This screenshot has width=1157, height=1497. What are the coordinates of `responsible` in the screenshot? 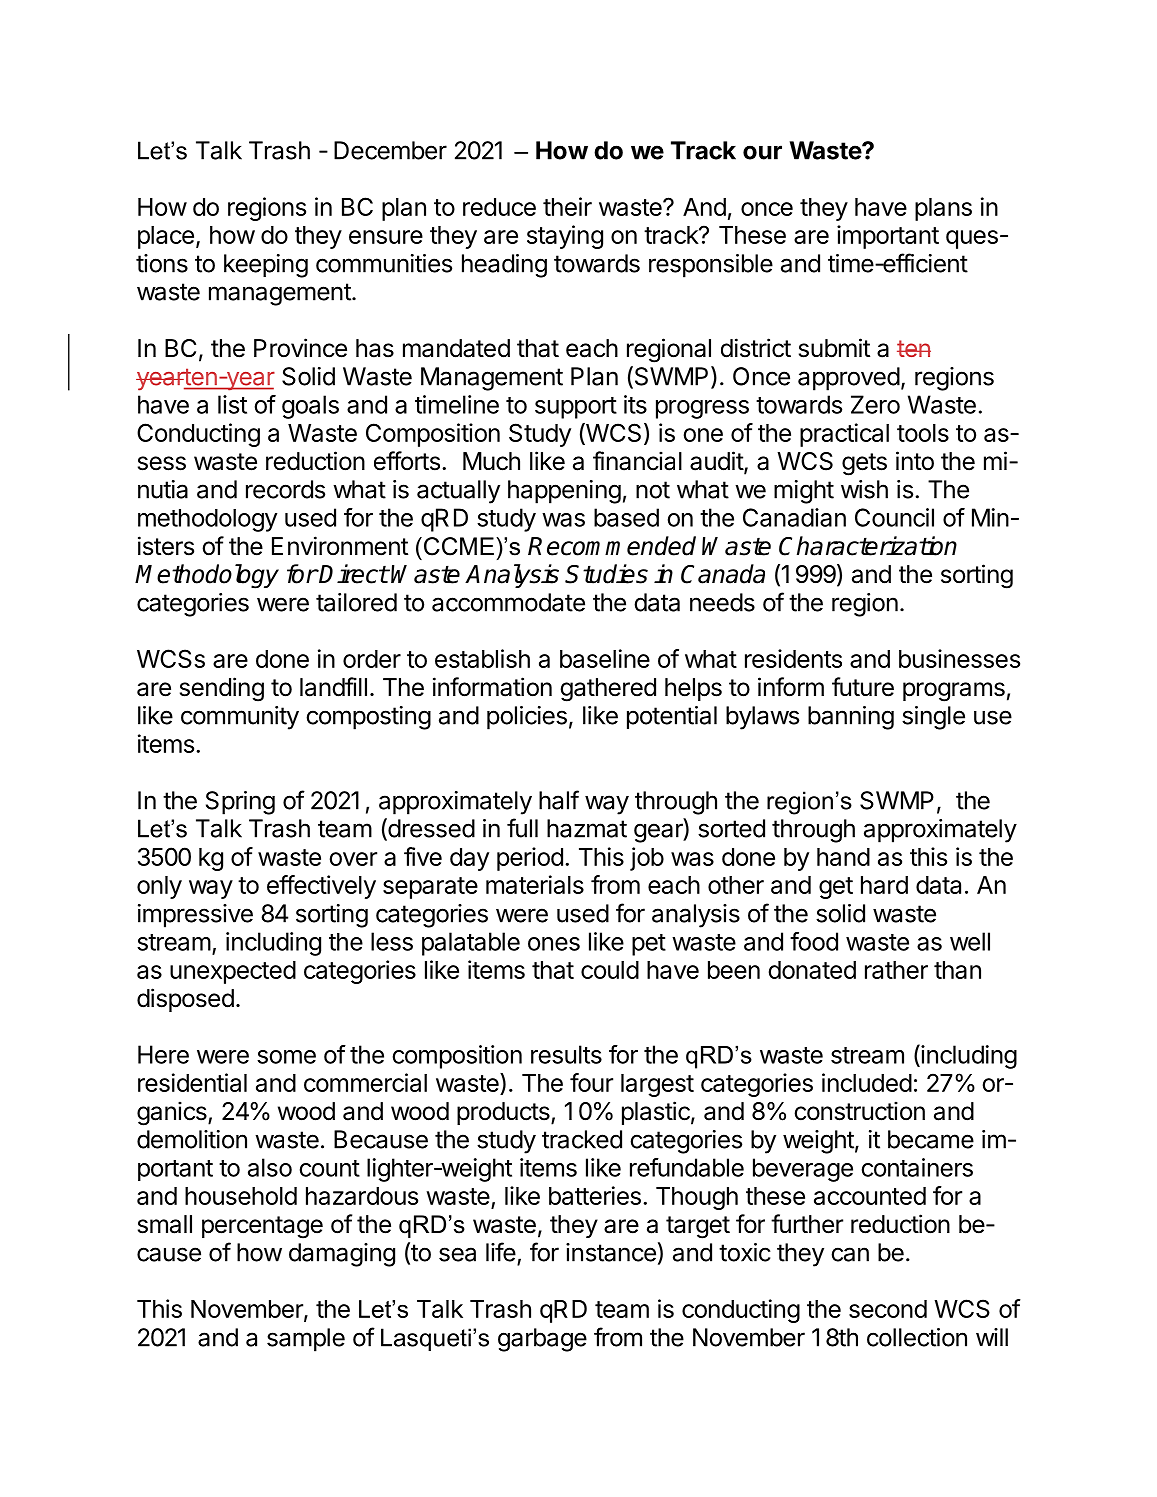 It's located at (711, 266).
